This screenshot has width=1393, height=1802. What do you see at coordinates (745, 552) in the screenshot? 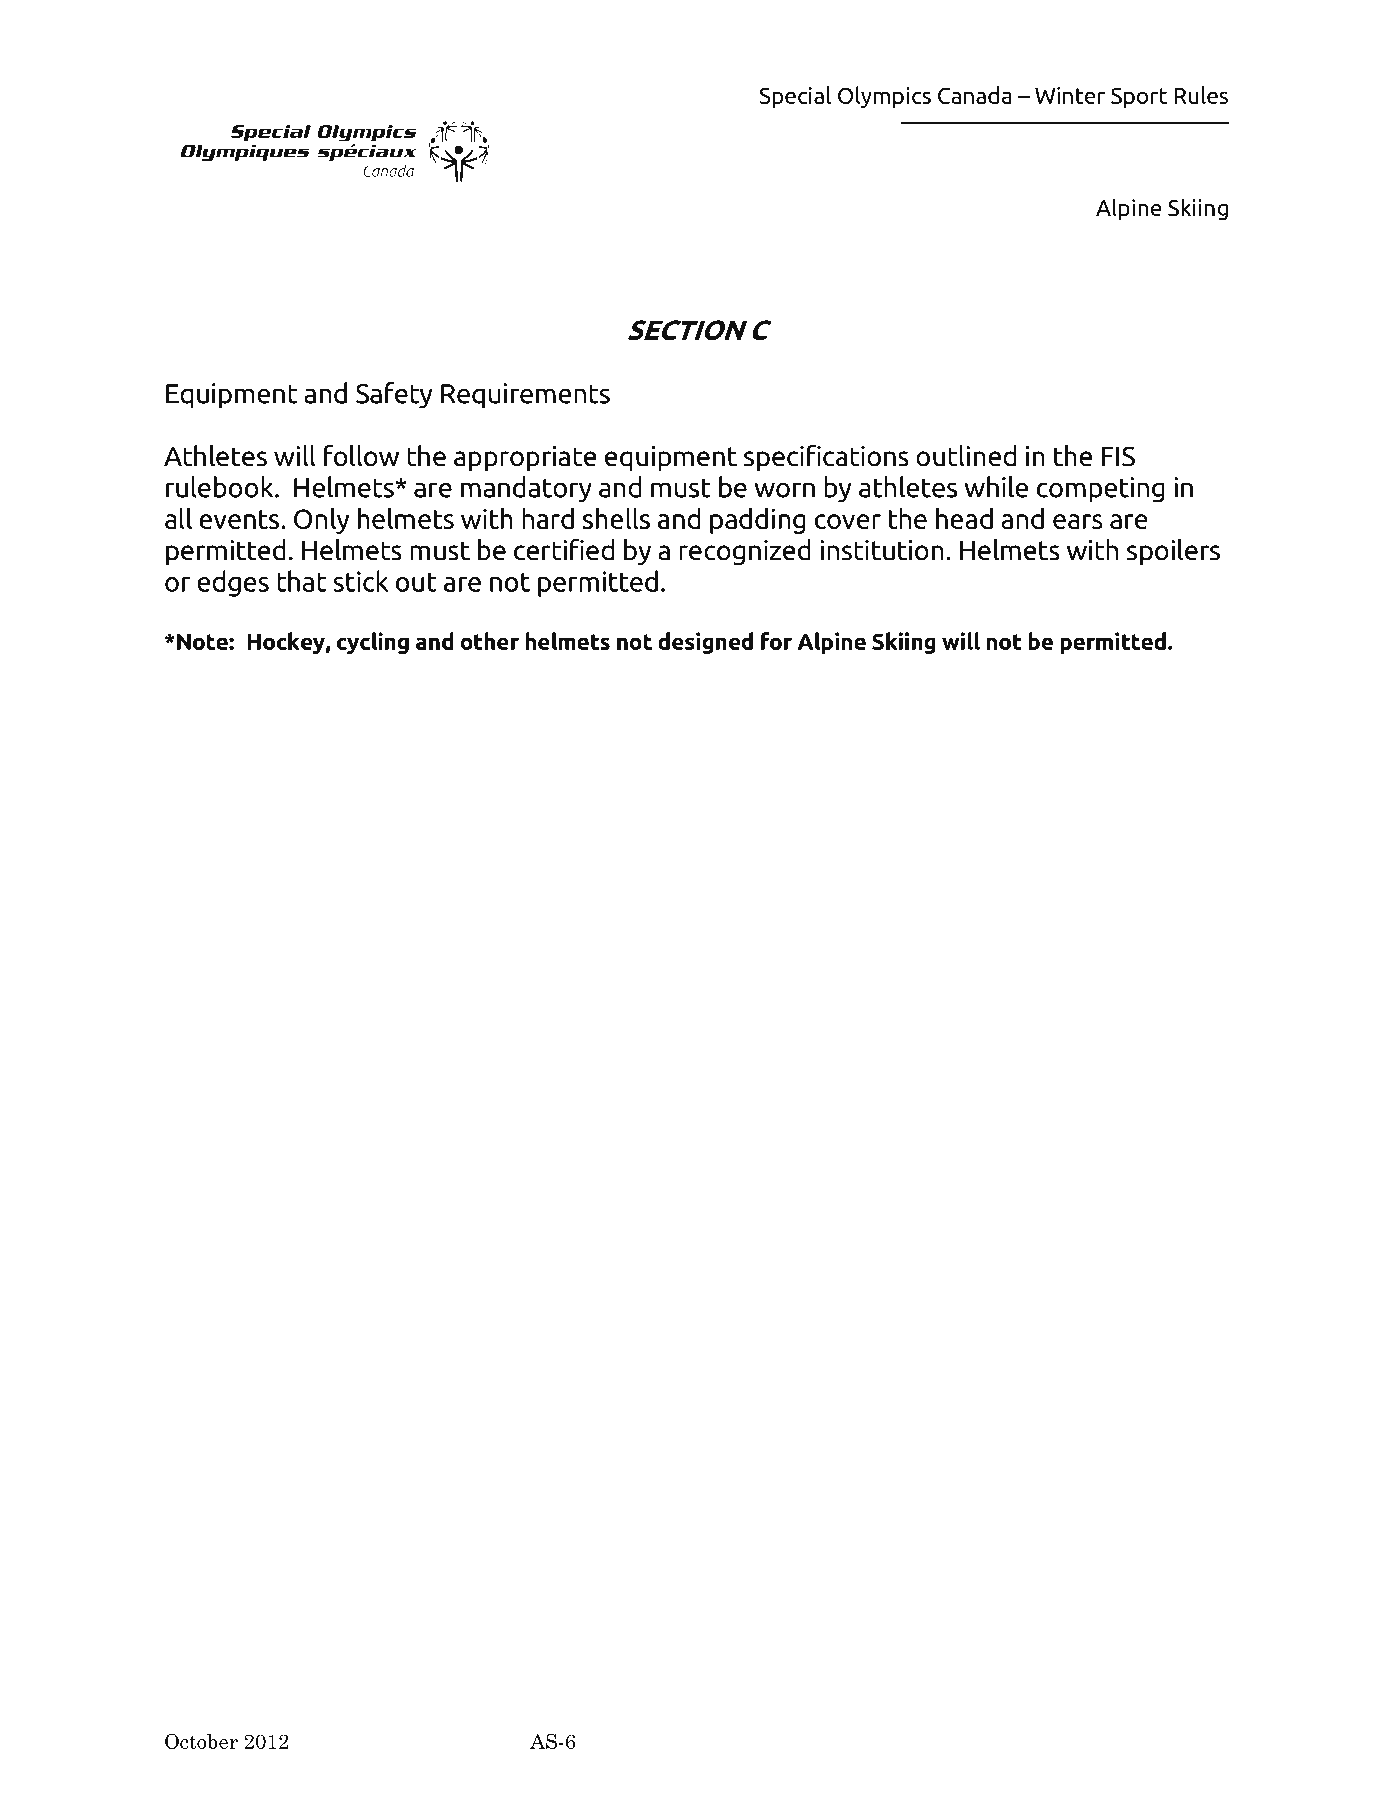
I see `recognized` at bounding box center [745, 552].
